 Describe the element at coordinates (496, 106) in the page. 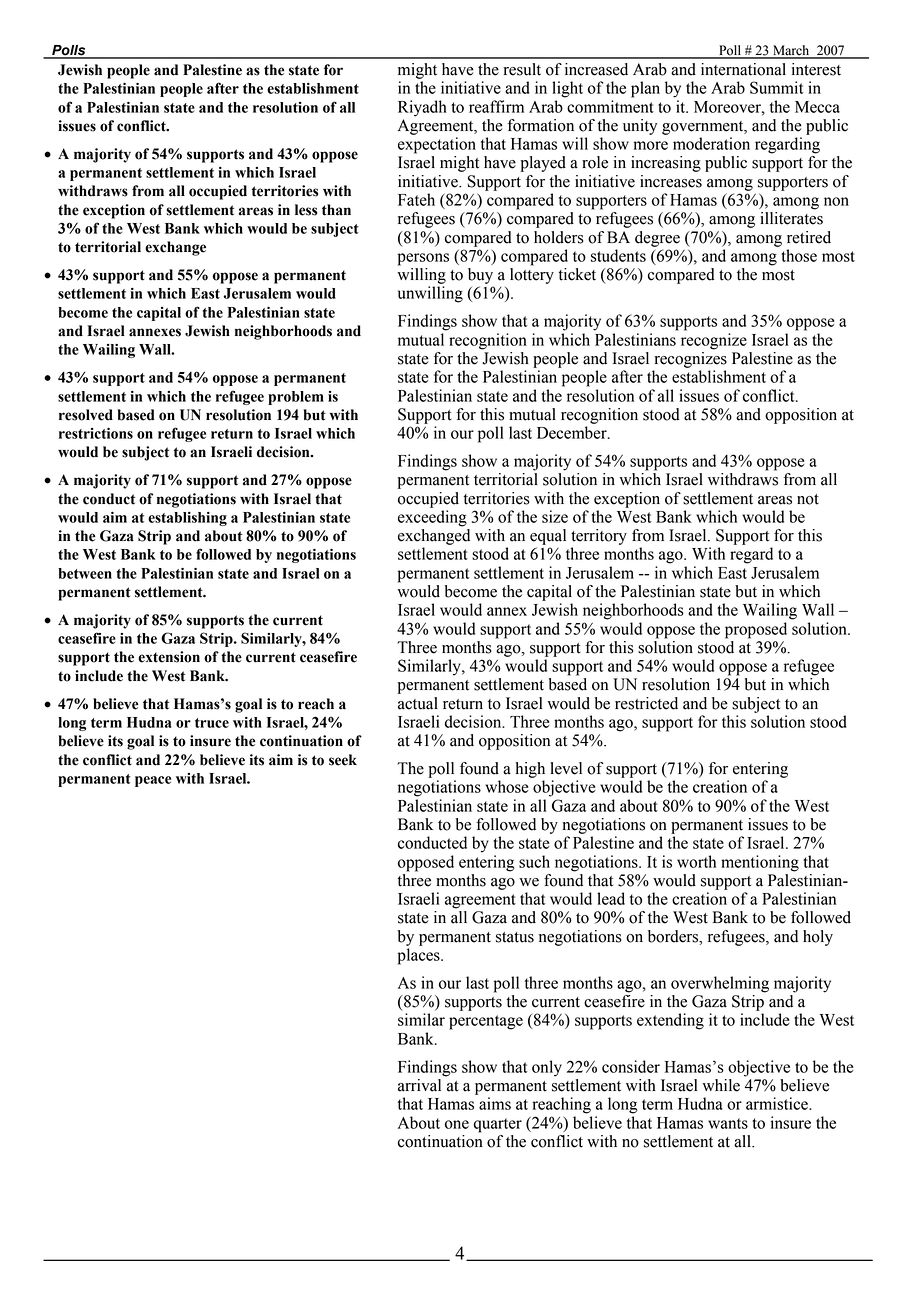

I see `reaffirm` at that location.
